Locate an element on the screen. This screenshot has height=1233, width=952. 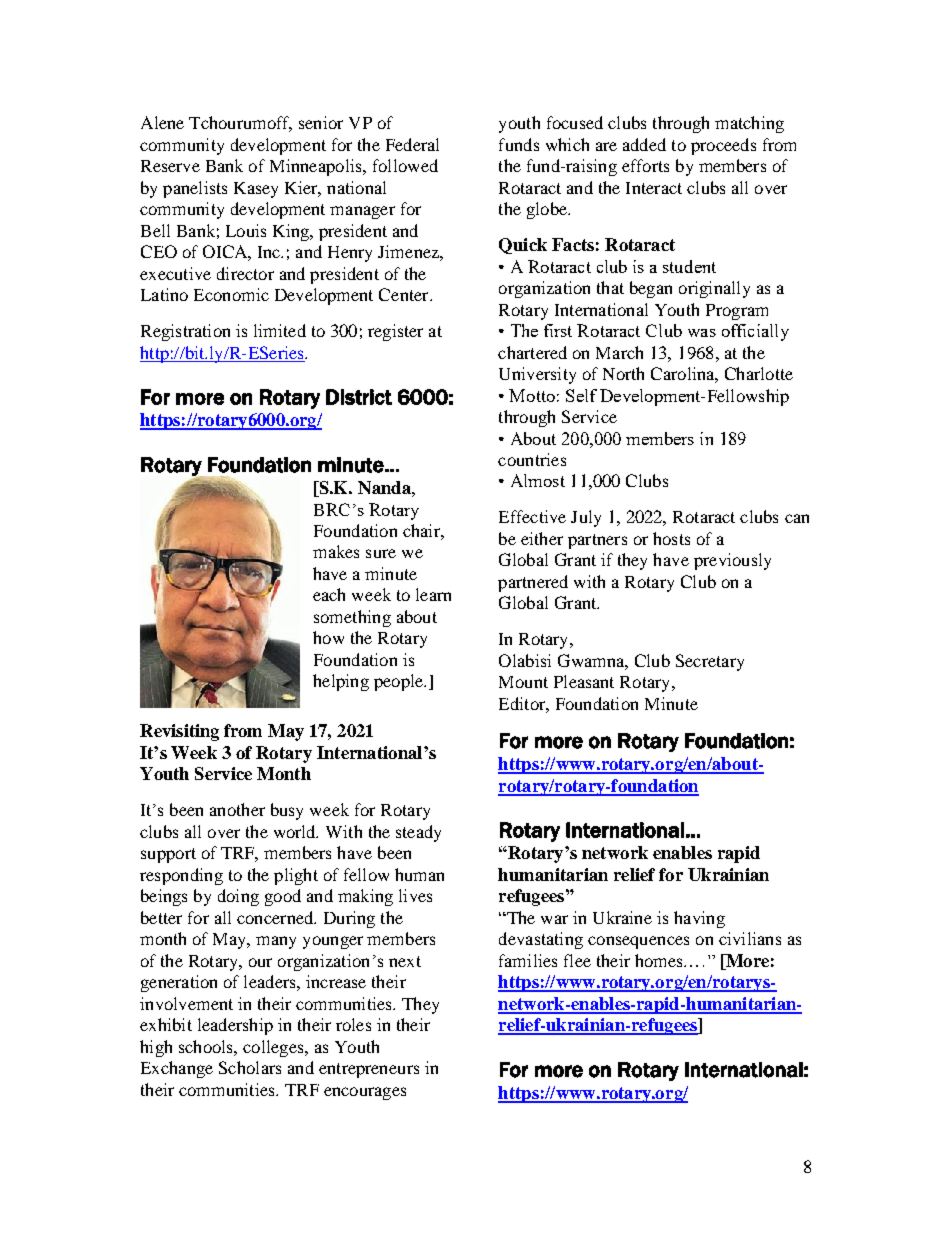
Registration is located at coordinates (185, 332).
